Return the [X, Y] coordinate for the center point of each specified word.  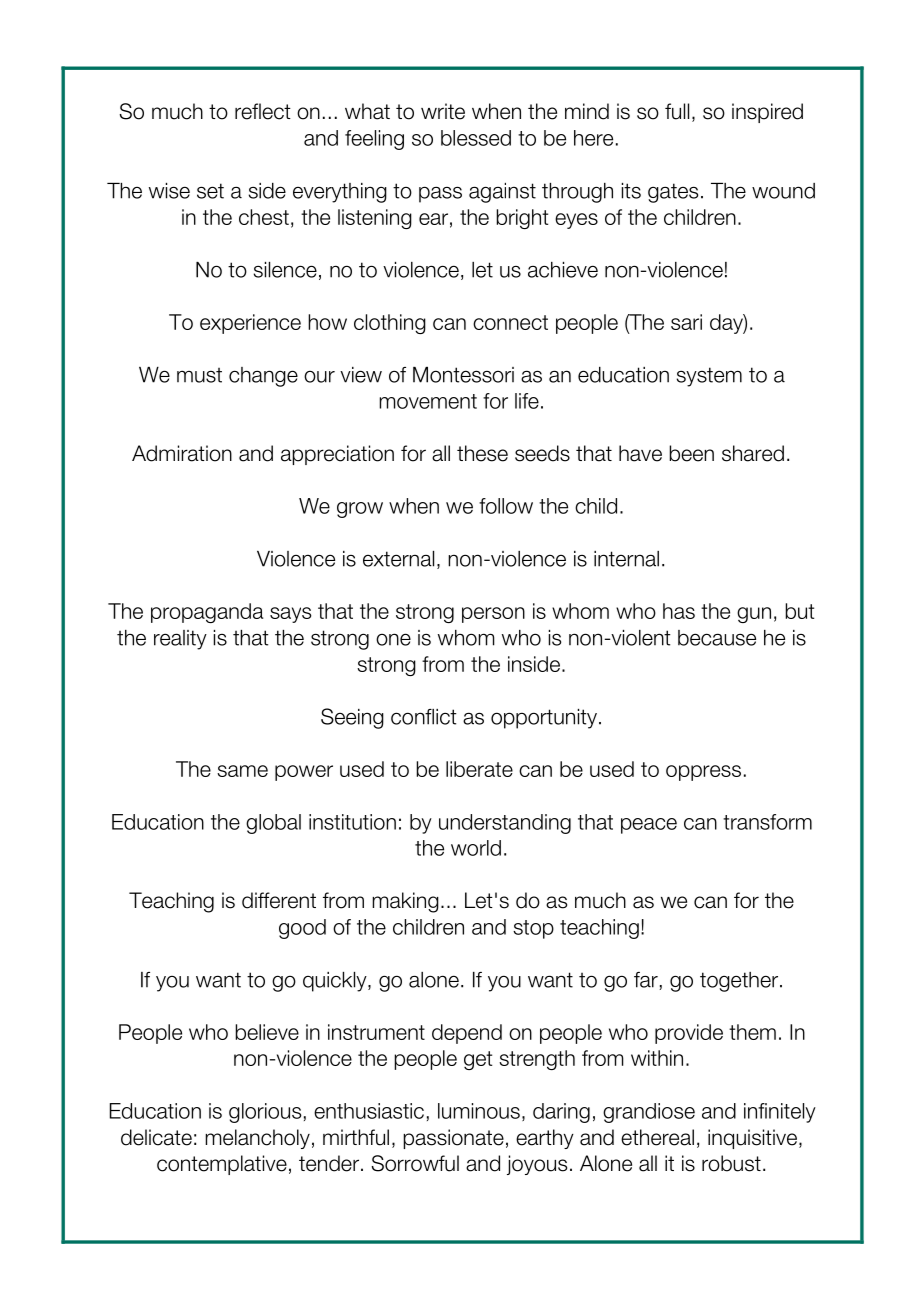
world [476, 848]
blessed [476, 138]
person [493, 615]
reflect [263, 111]
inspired [767, 113]
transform [767, 822]
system [709, 377]
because [717, 638]
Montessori [463, 375]
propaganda [207, 613]
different [279, 900]
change [263, 377]
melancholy [257, 1139]
